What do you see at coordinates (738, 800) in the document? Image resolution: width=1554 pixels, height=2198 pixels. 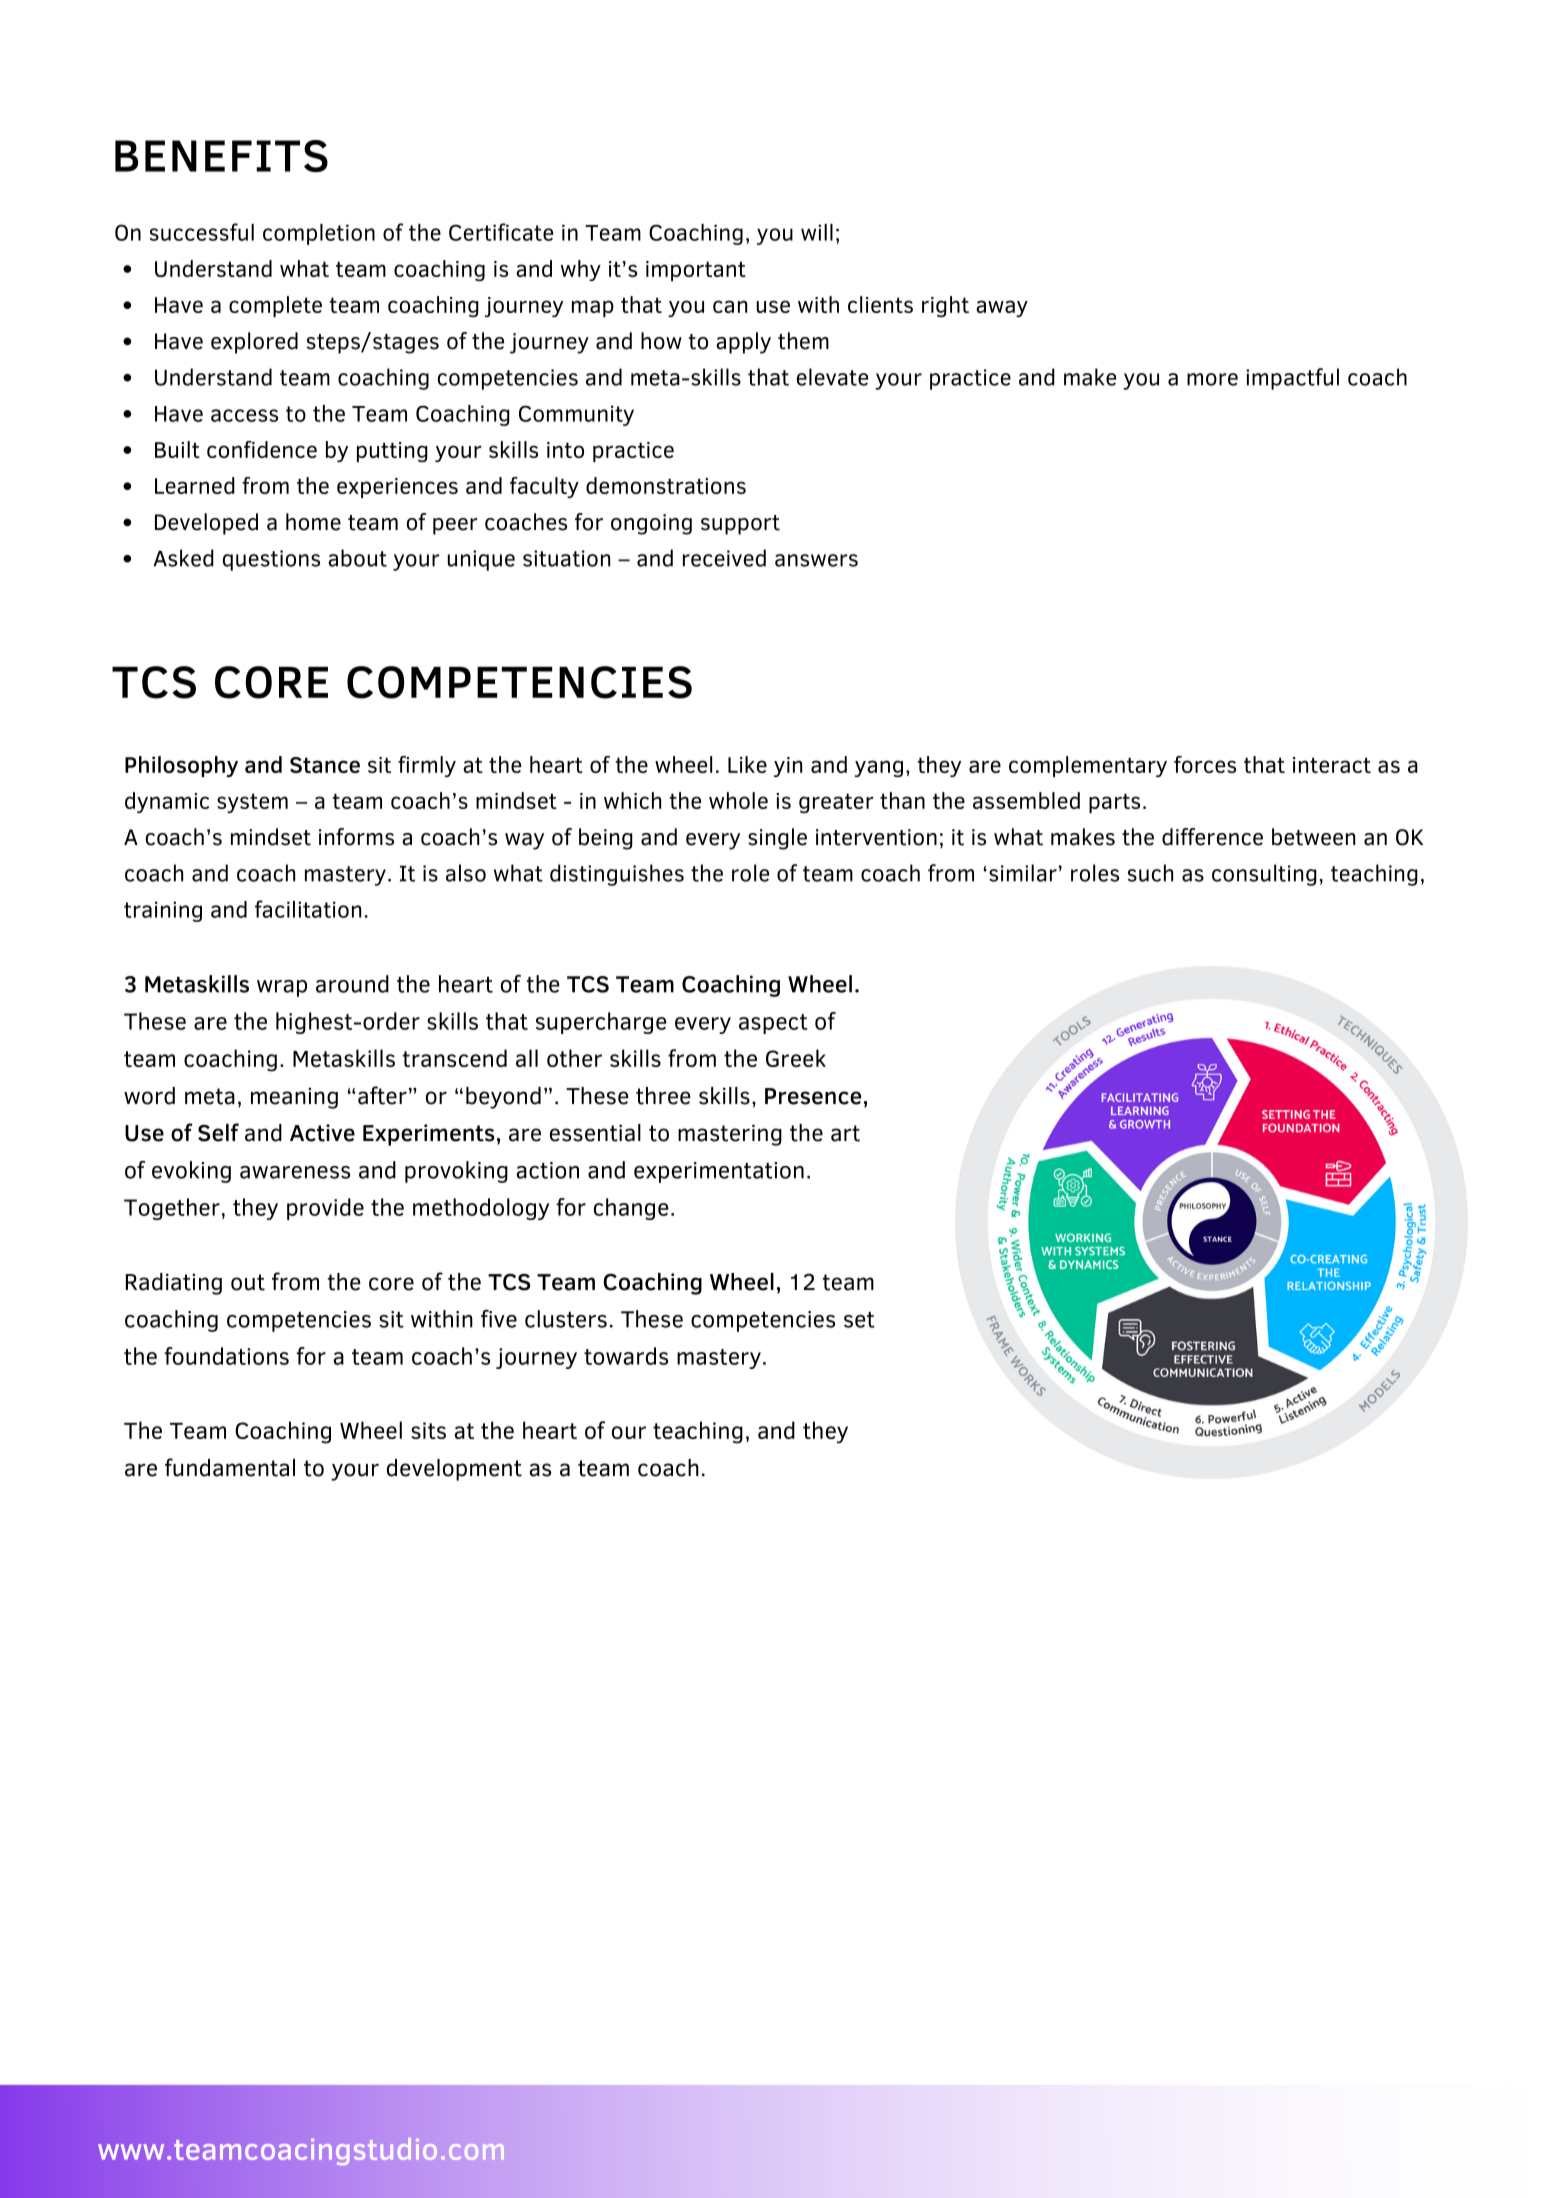 I see `whole` at bounding box center [738, 800].
